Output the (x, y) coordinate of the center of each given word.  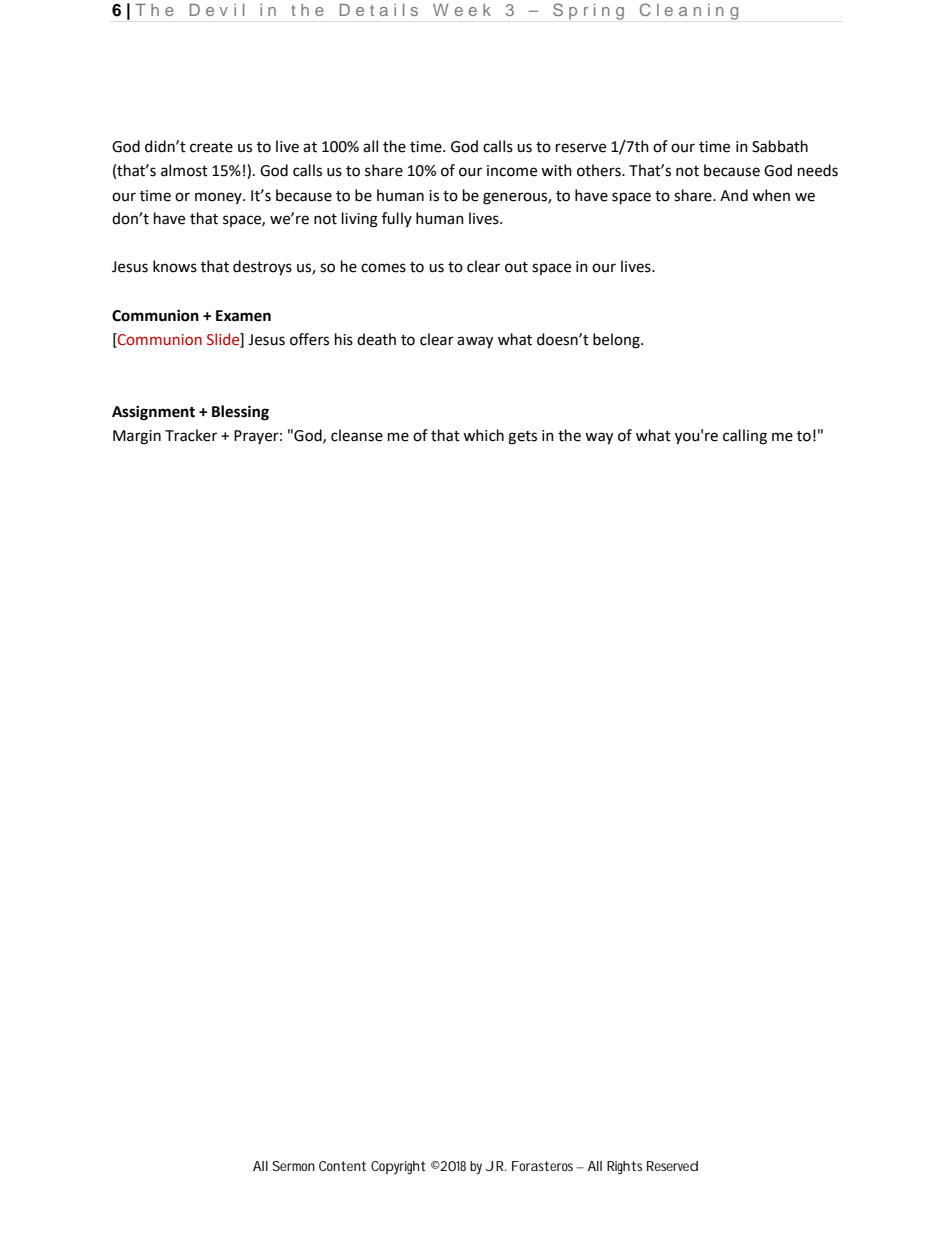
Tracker (191, 435)
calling (745, 437)
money (219, 198)
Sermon (293, 1166)
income (512, 171)
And (734, 195)
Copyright (398, 1168)
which (483, 435)
